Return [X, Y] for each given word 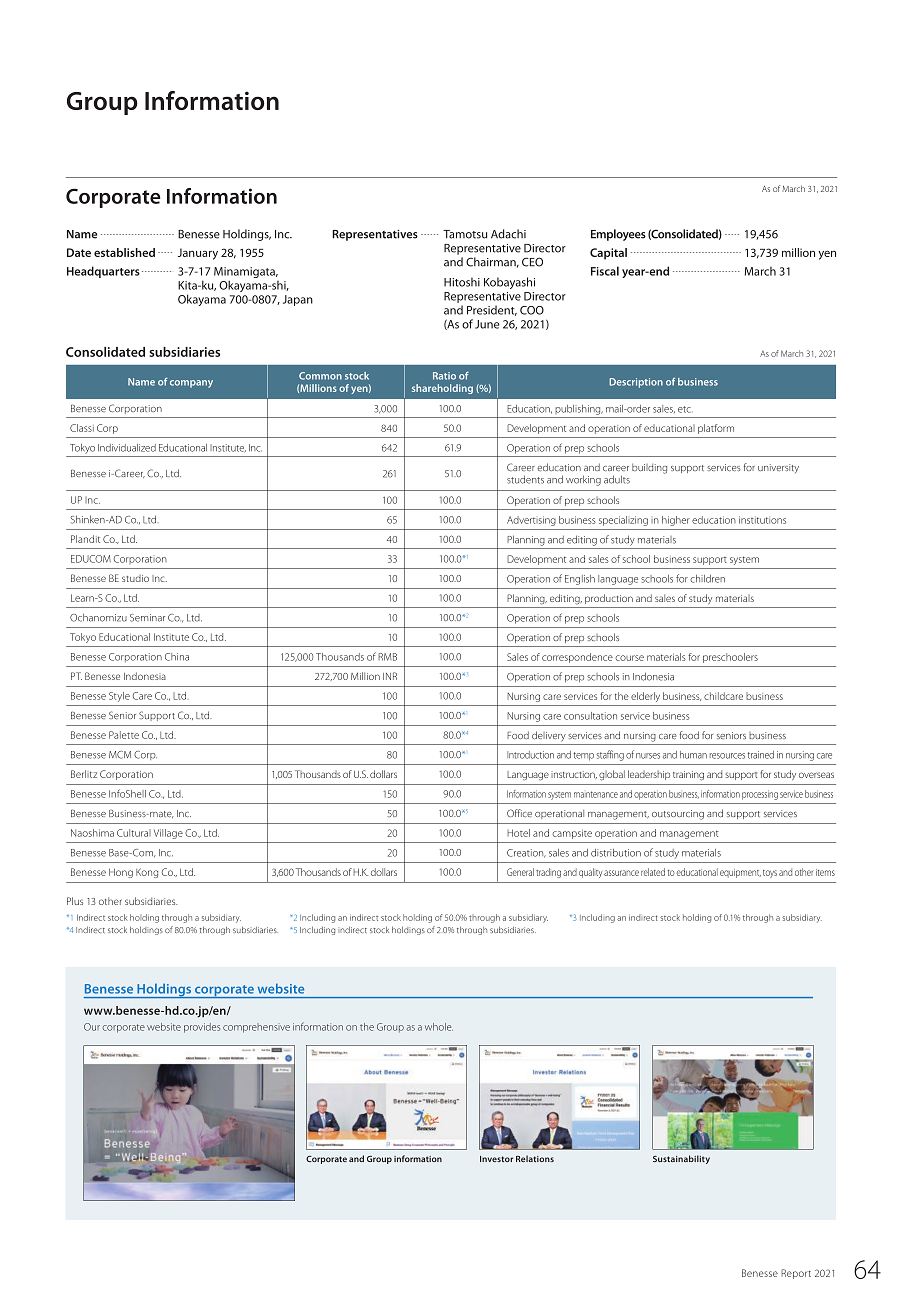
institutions [762, 520]
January [198, 254]
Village [168, 834]
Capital [608, 254]
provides [202, 1028]
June [487, 324]
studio [135, 578]
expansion [389, 848]
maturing [457, 569]
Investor [496, 1159]
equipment [740, 873]
